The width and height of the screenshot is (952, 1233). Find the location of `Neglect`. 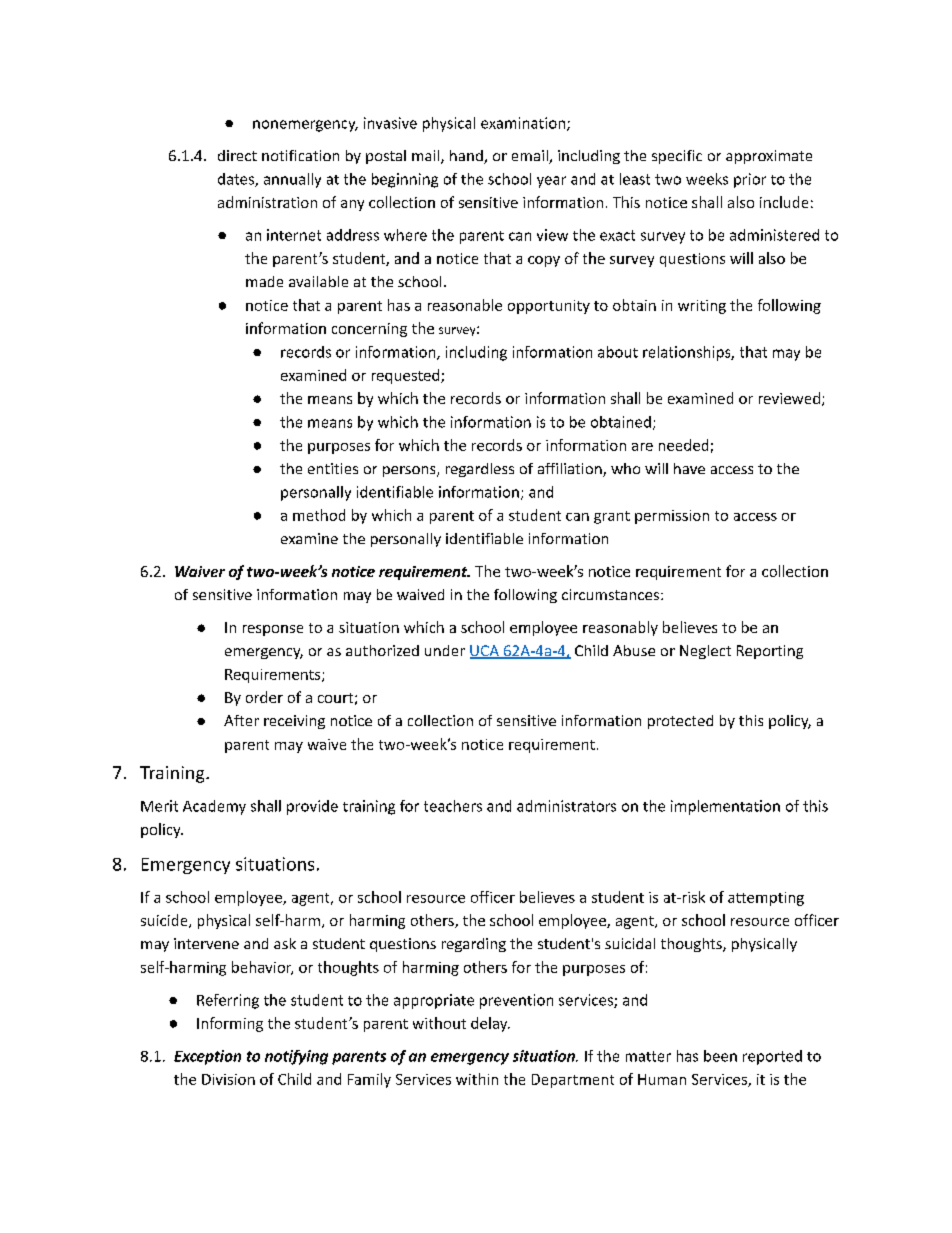

Neglect is located at coordinates (705, 652).
